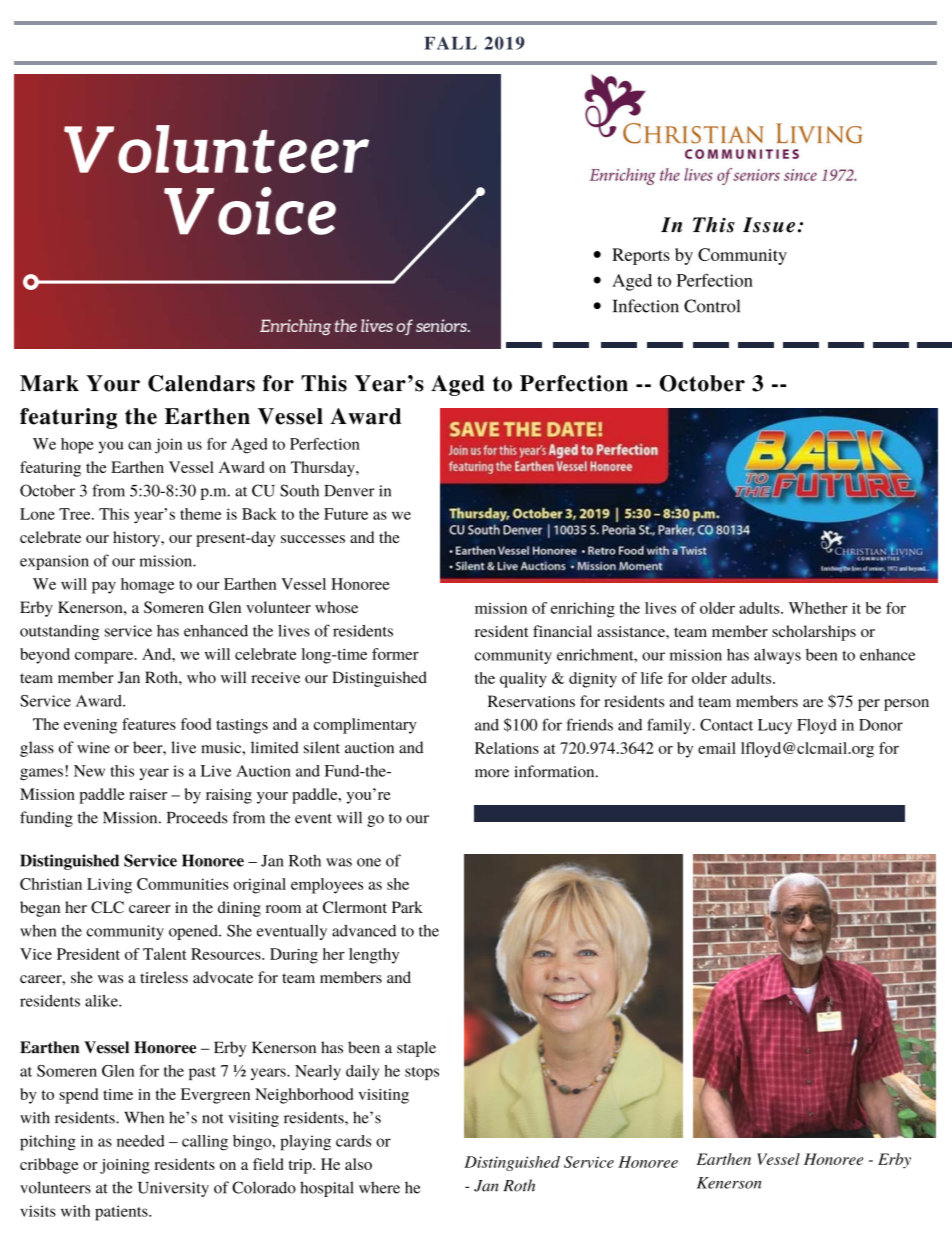  Describe the element at coordinates (450, 43) in the image. I see `FALL` at that location.
